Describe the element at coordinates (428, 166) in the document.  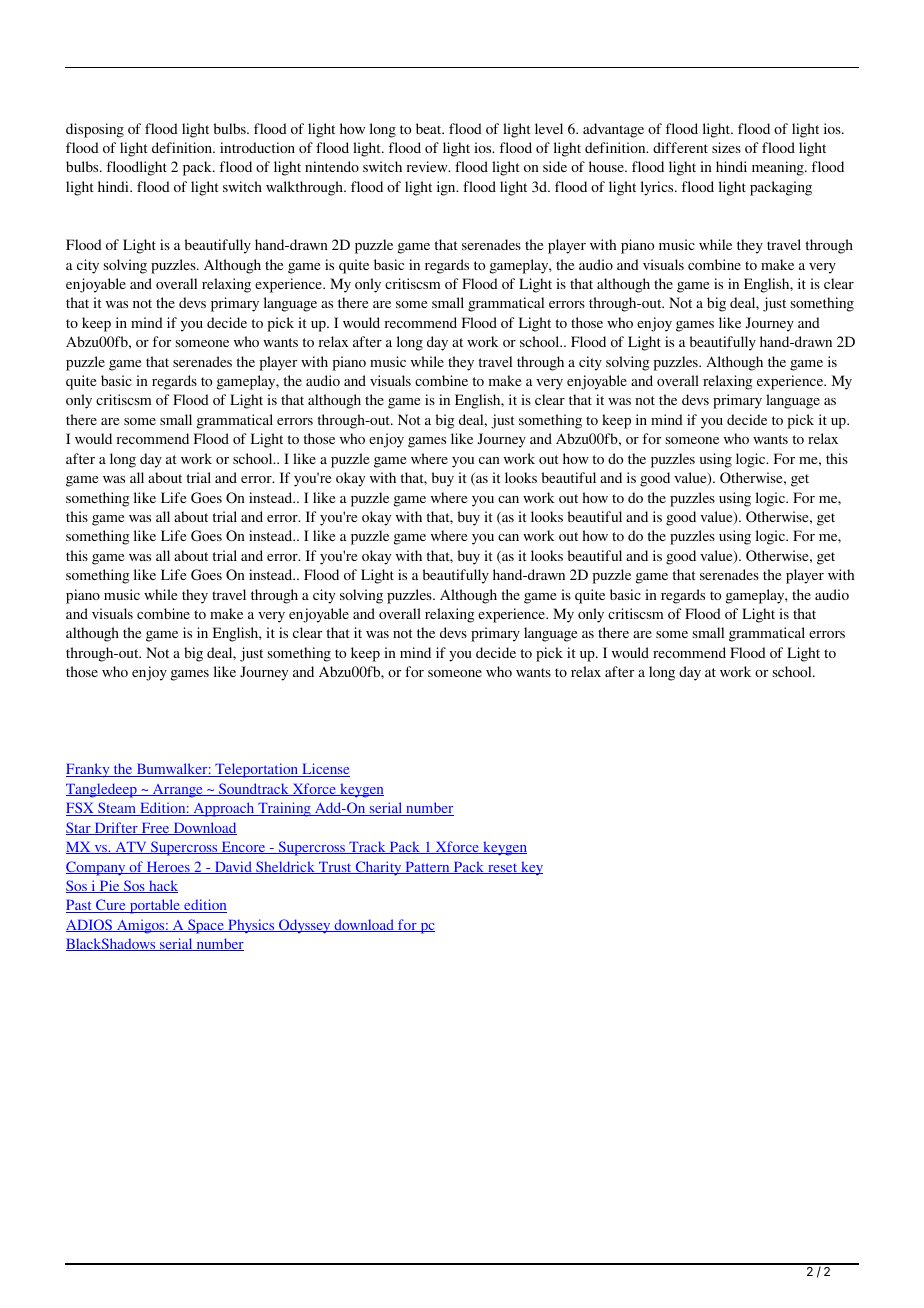
I see `review` at that location.
